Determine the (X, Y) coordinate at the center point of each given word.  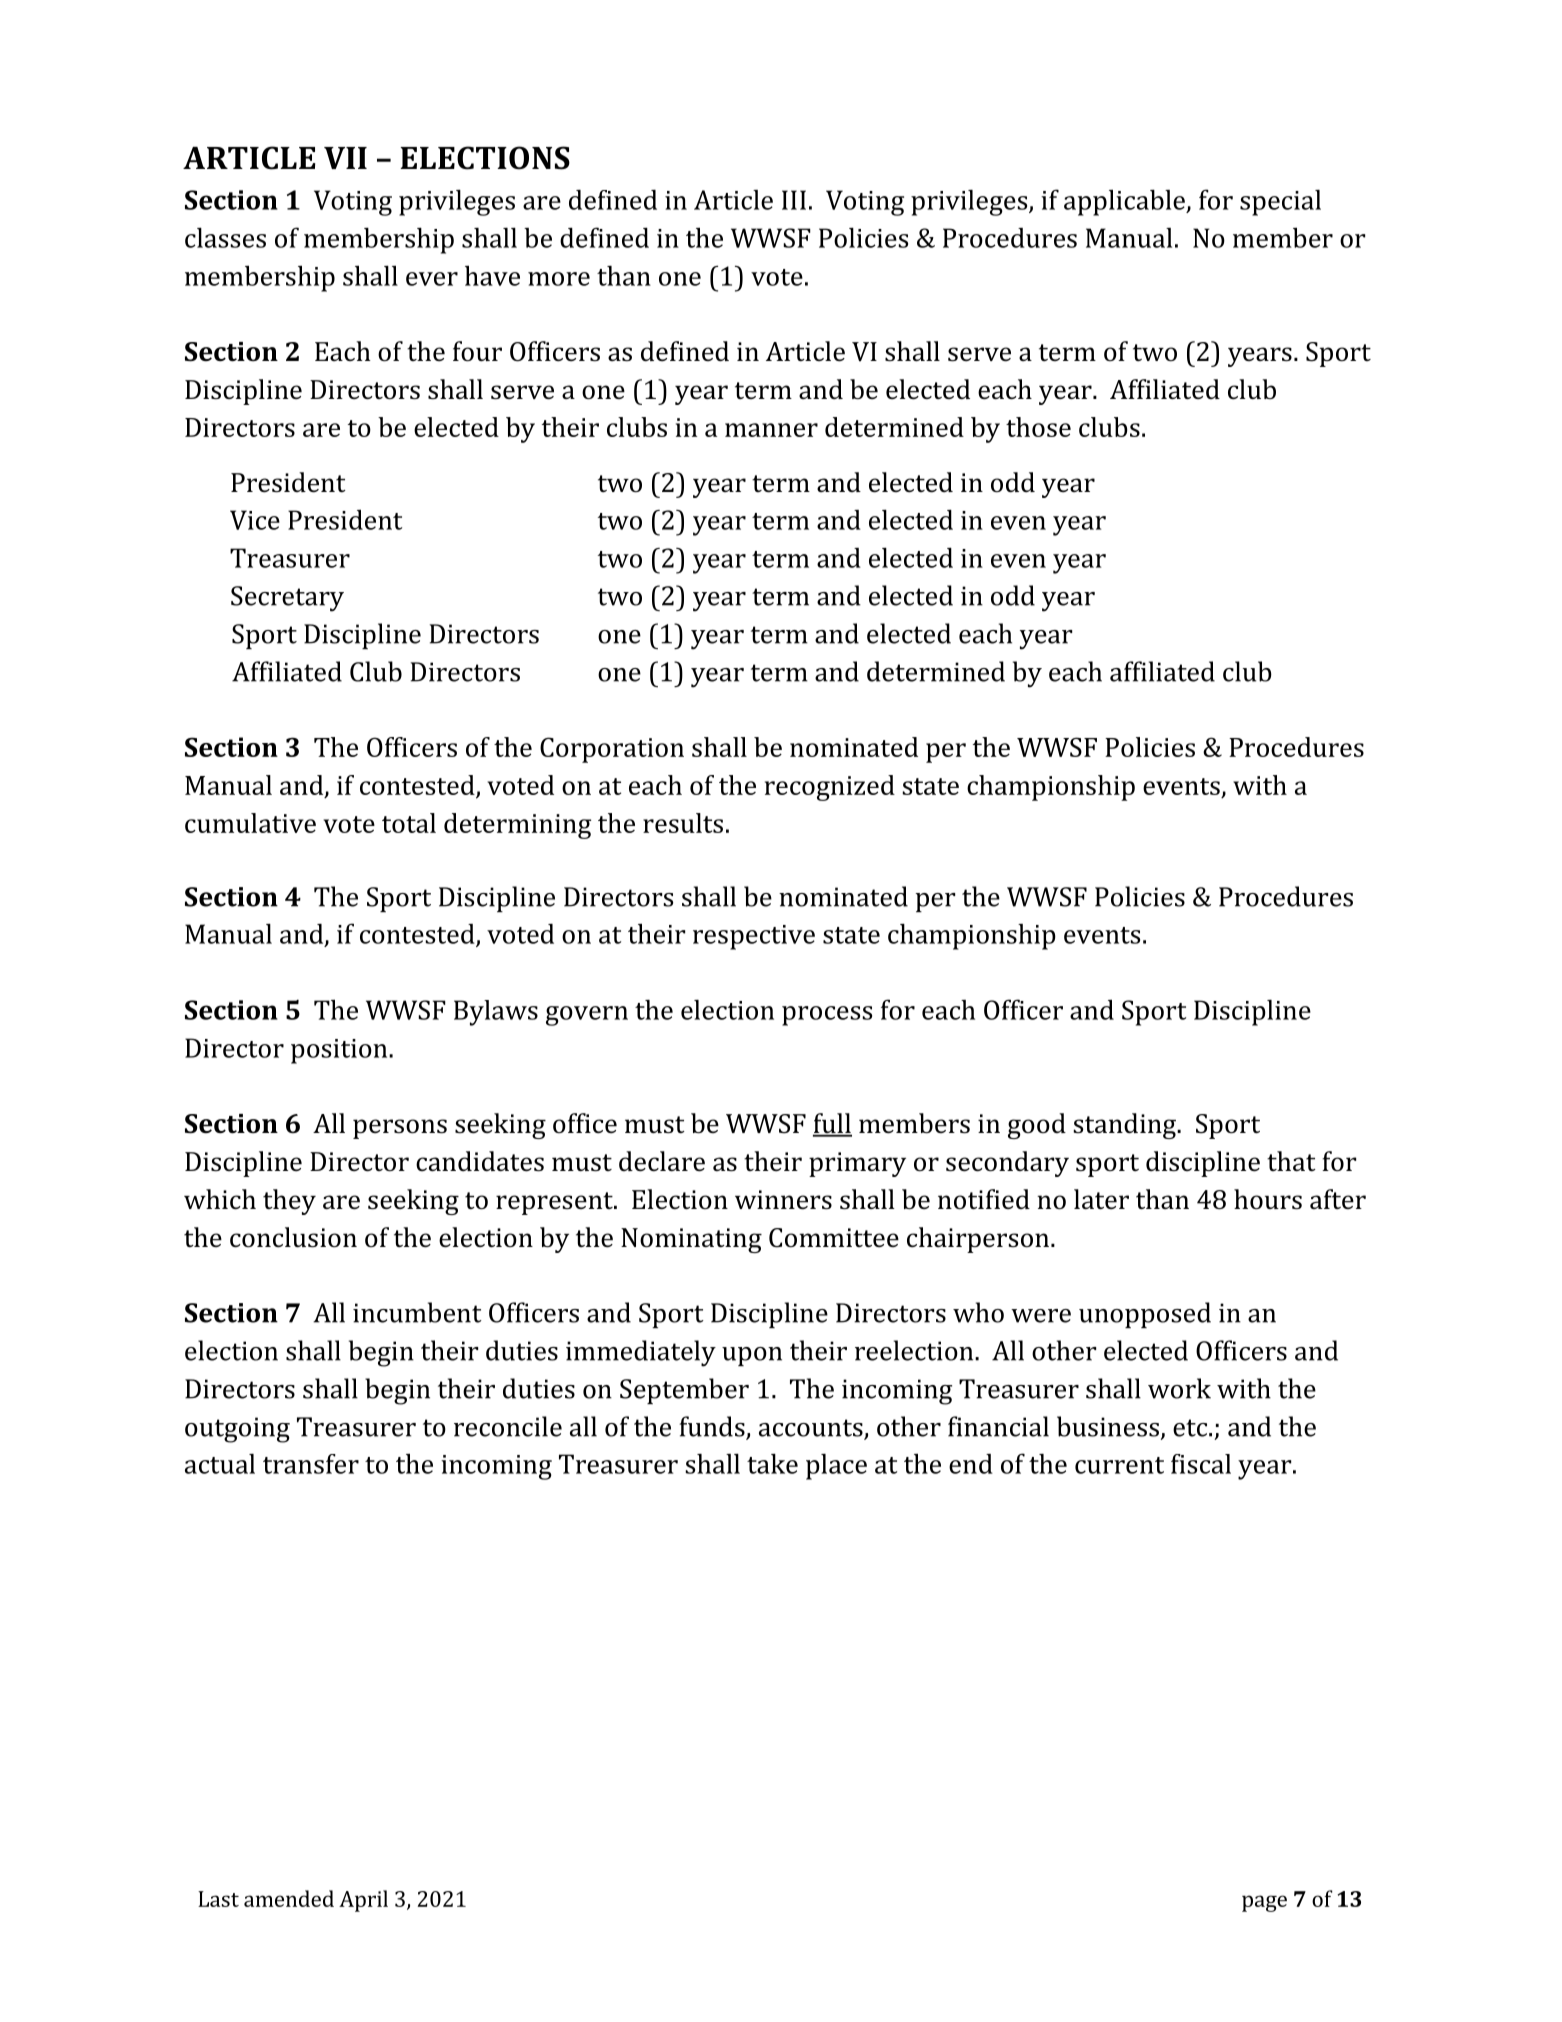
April (363, 1901)
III (794, 200)
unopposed (1145, 1315)
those (1038, 427)
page (1264, 1903)
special (1280, 202)
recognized (830, 788)
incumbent (417, 1312)
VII (345, 158)
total (409, 823)
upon (752, 1356)
